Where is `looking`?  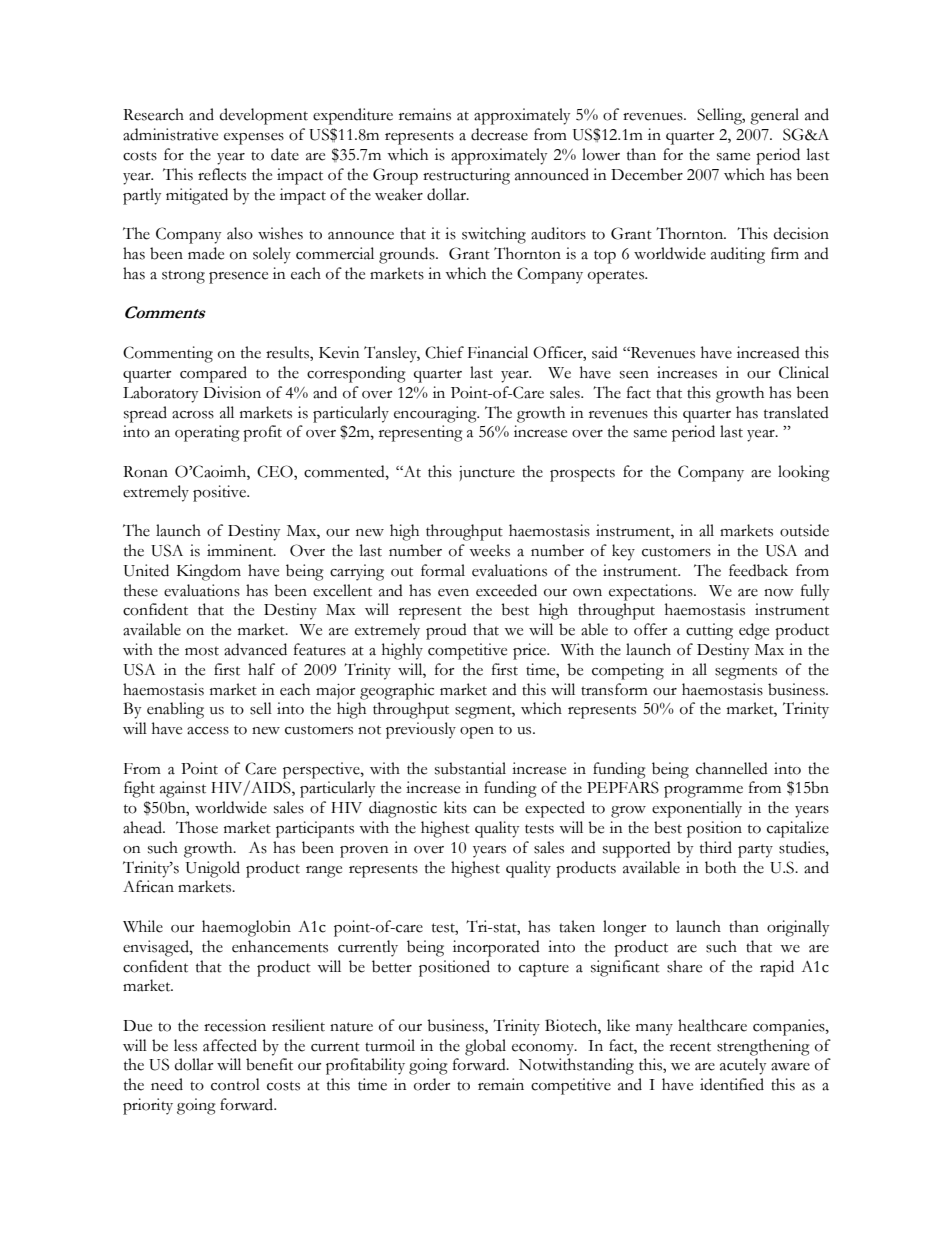
looking is located at coordinates (804, 473).
